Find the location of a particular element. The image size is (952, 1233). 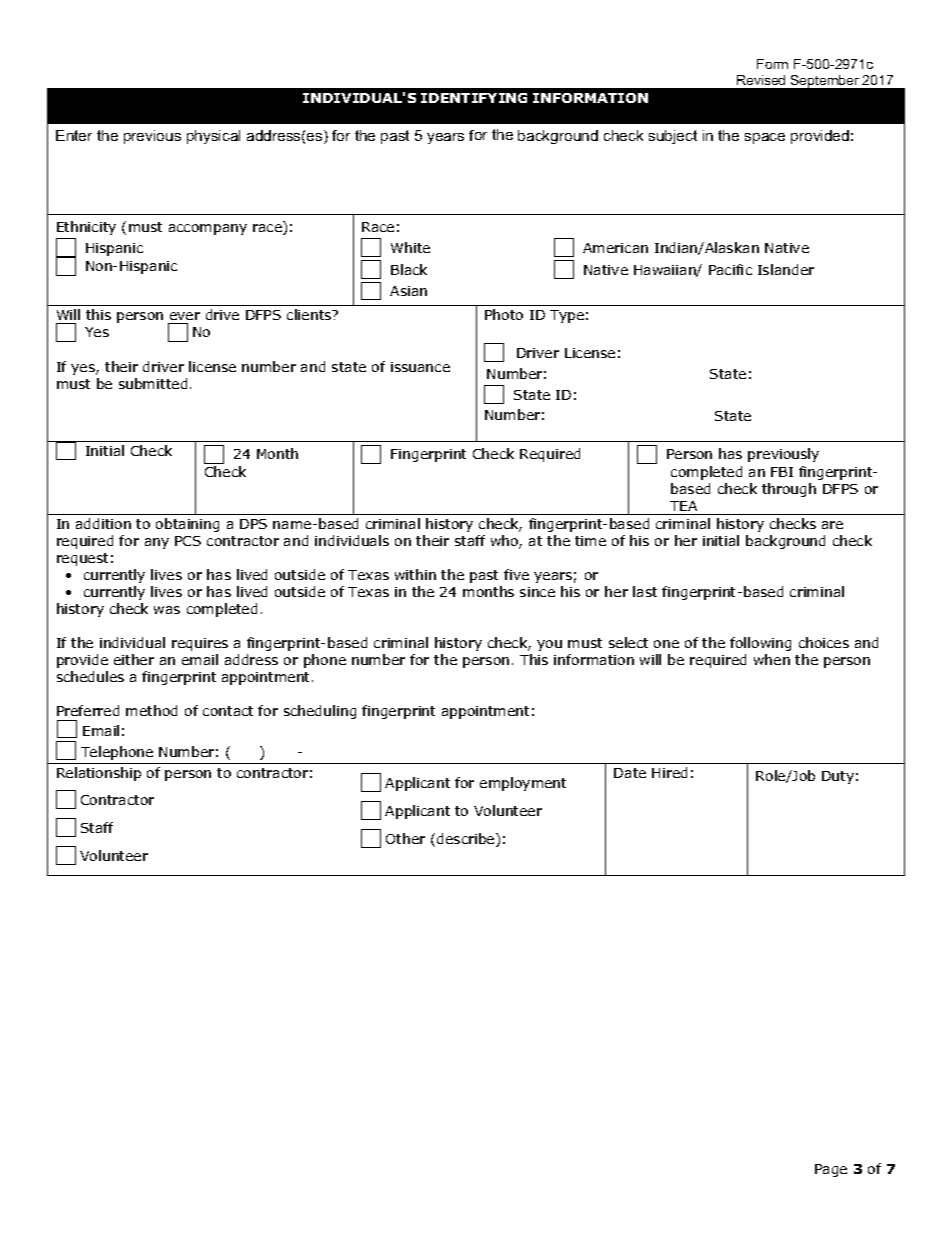

following is located at coordinates (760, 644).
